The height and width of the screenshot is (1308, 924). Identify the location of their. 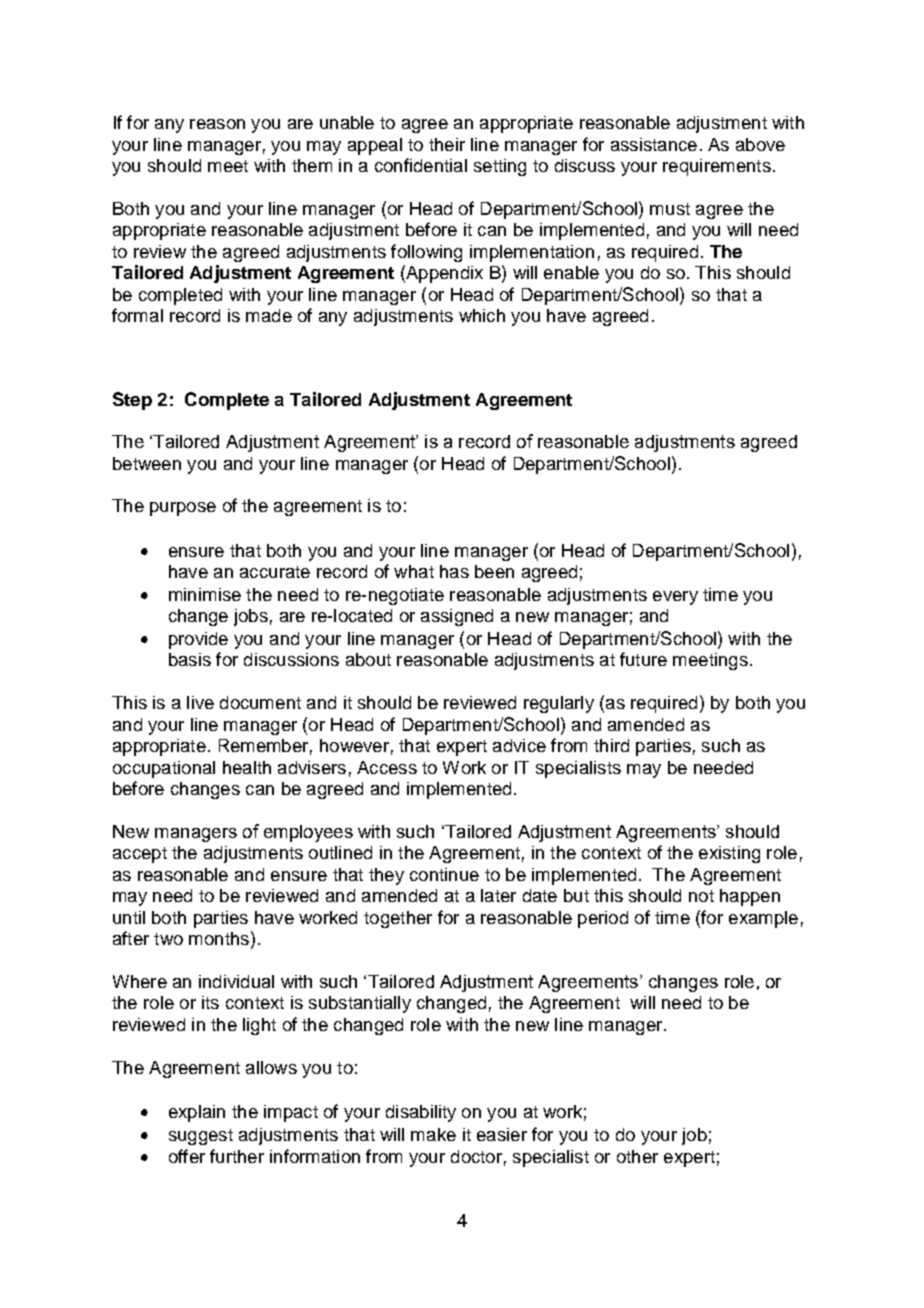
(447, 144).
